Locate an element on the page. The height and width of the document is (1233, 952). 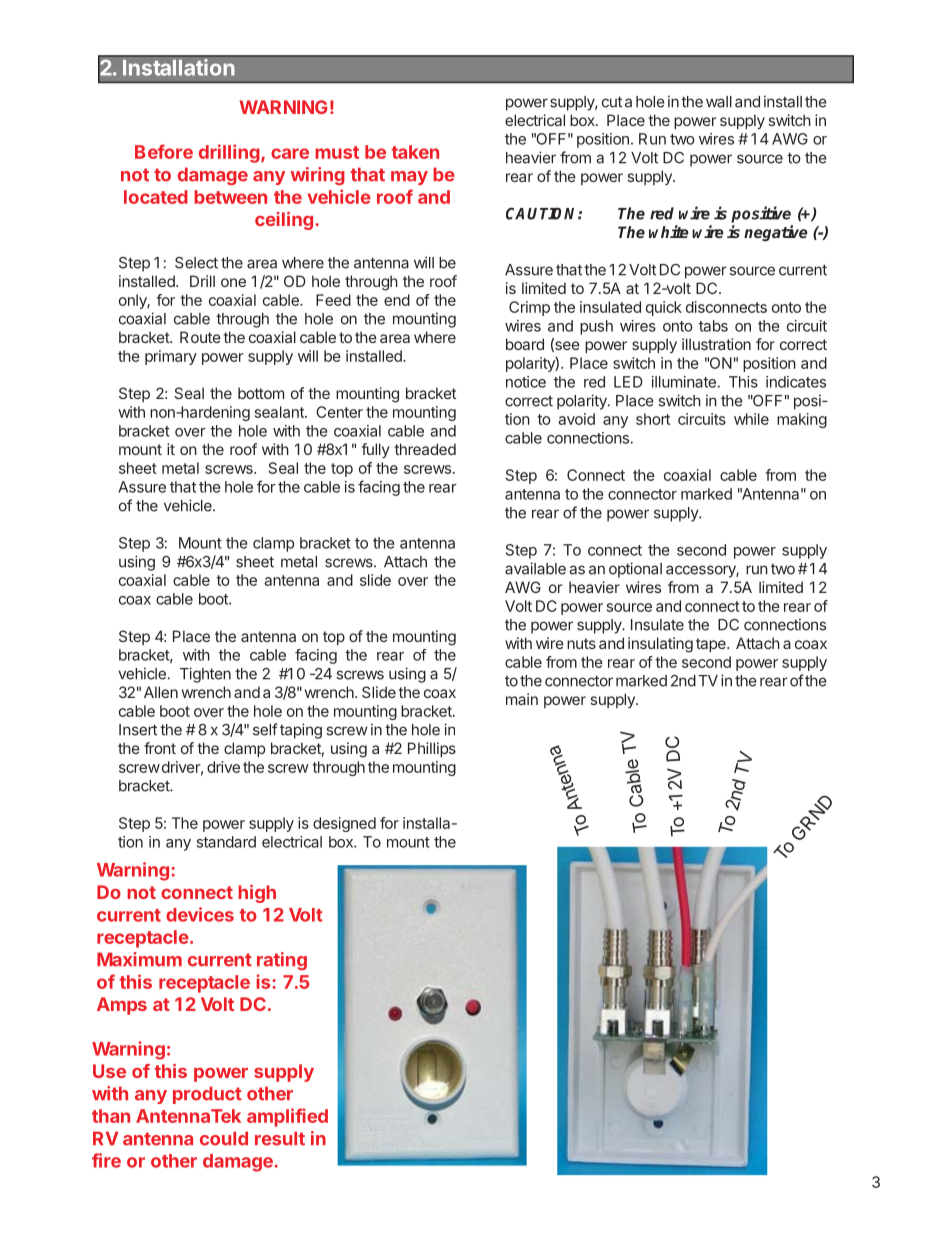
Before is located at coordinates (164, 151).
